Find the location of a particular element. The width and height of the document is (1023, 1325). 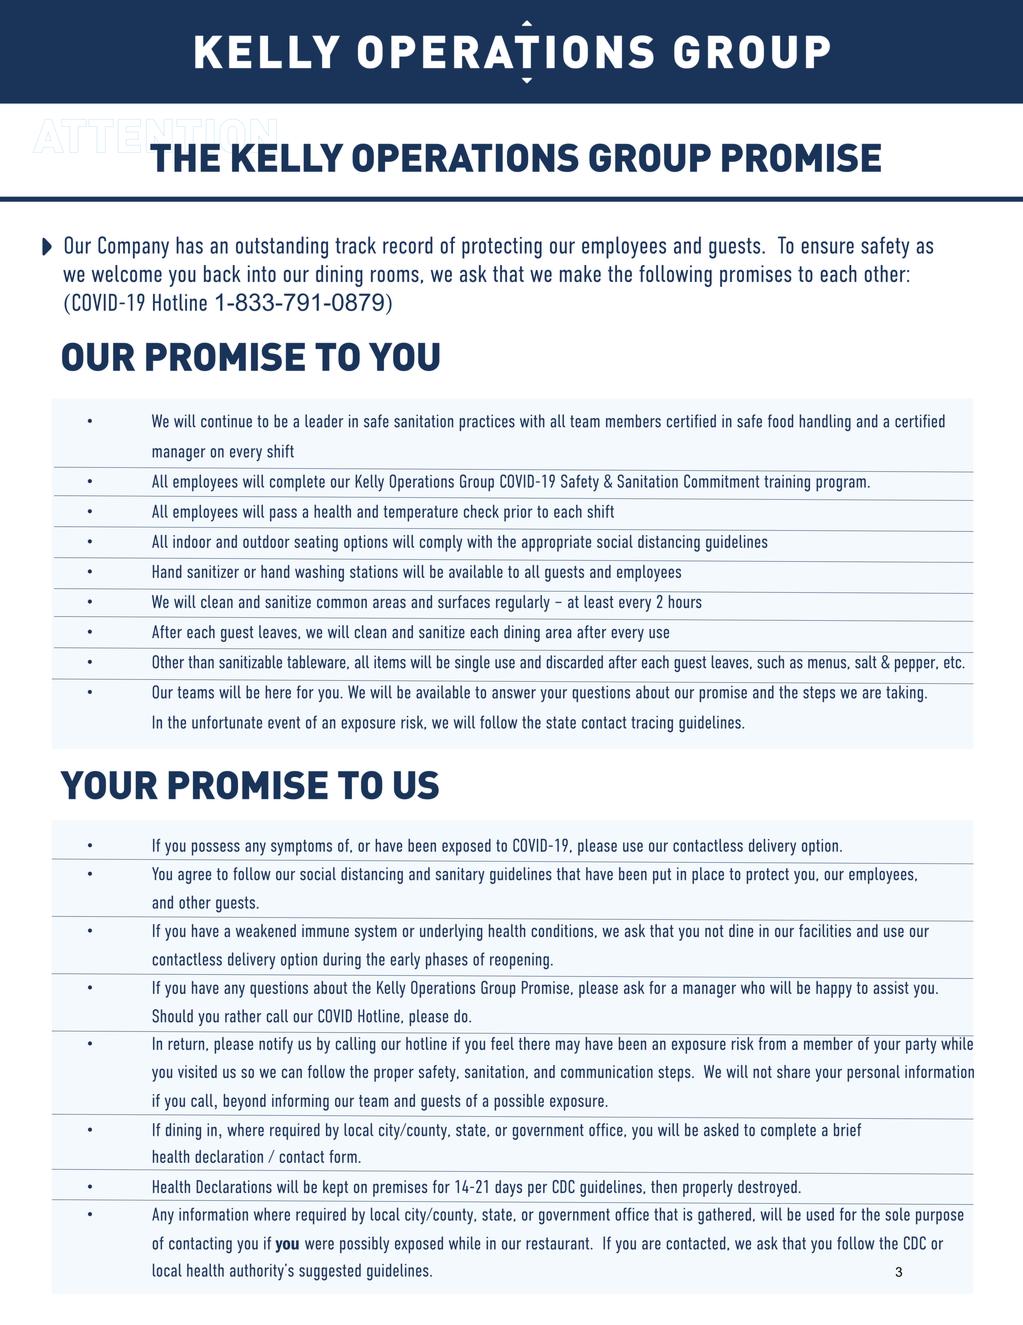

answer is located at coordinates (514, 694).
